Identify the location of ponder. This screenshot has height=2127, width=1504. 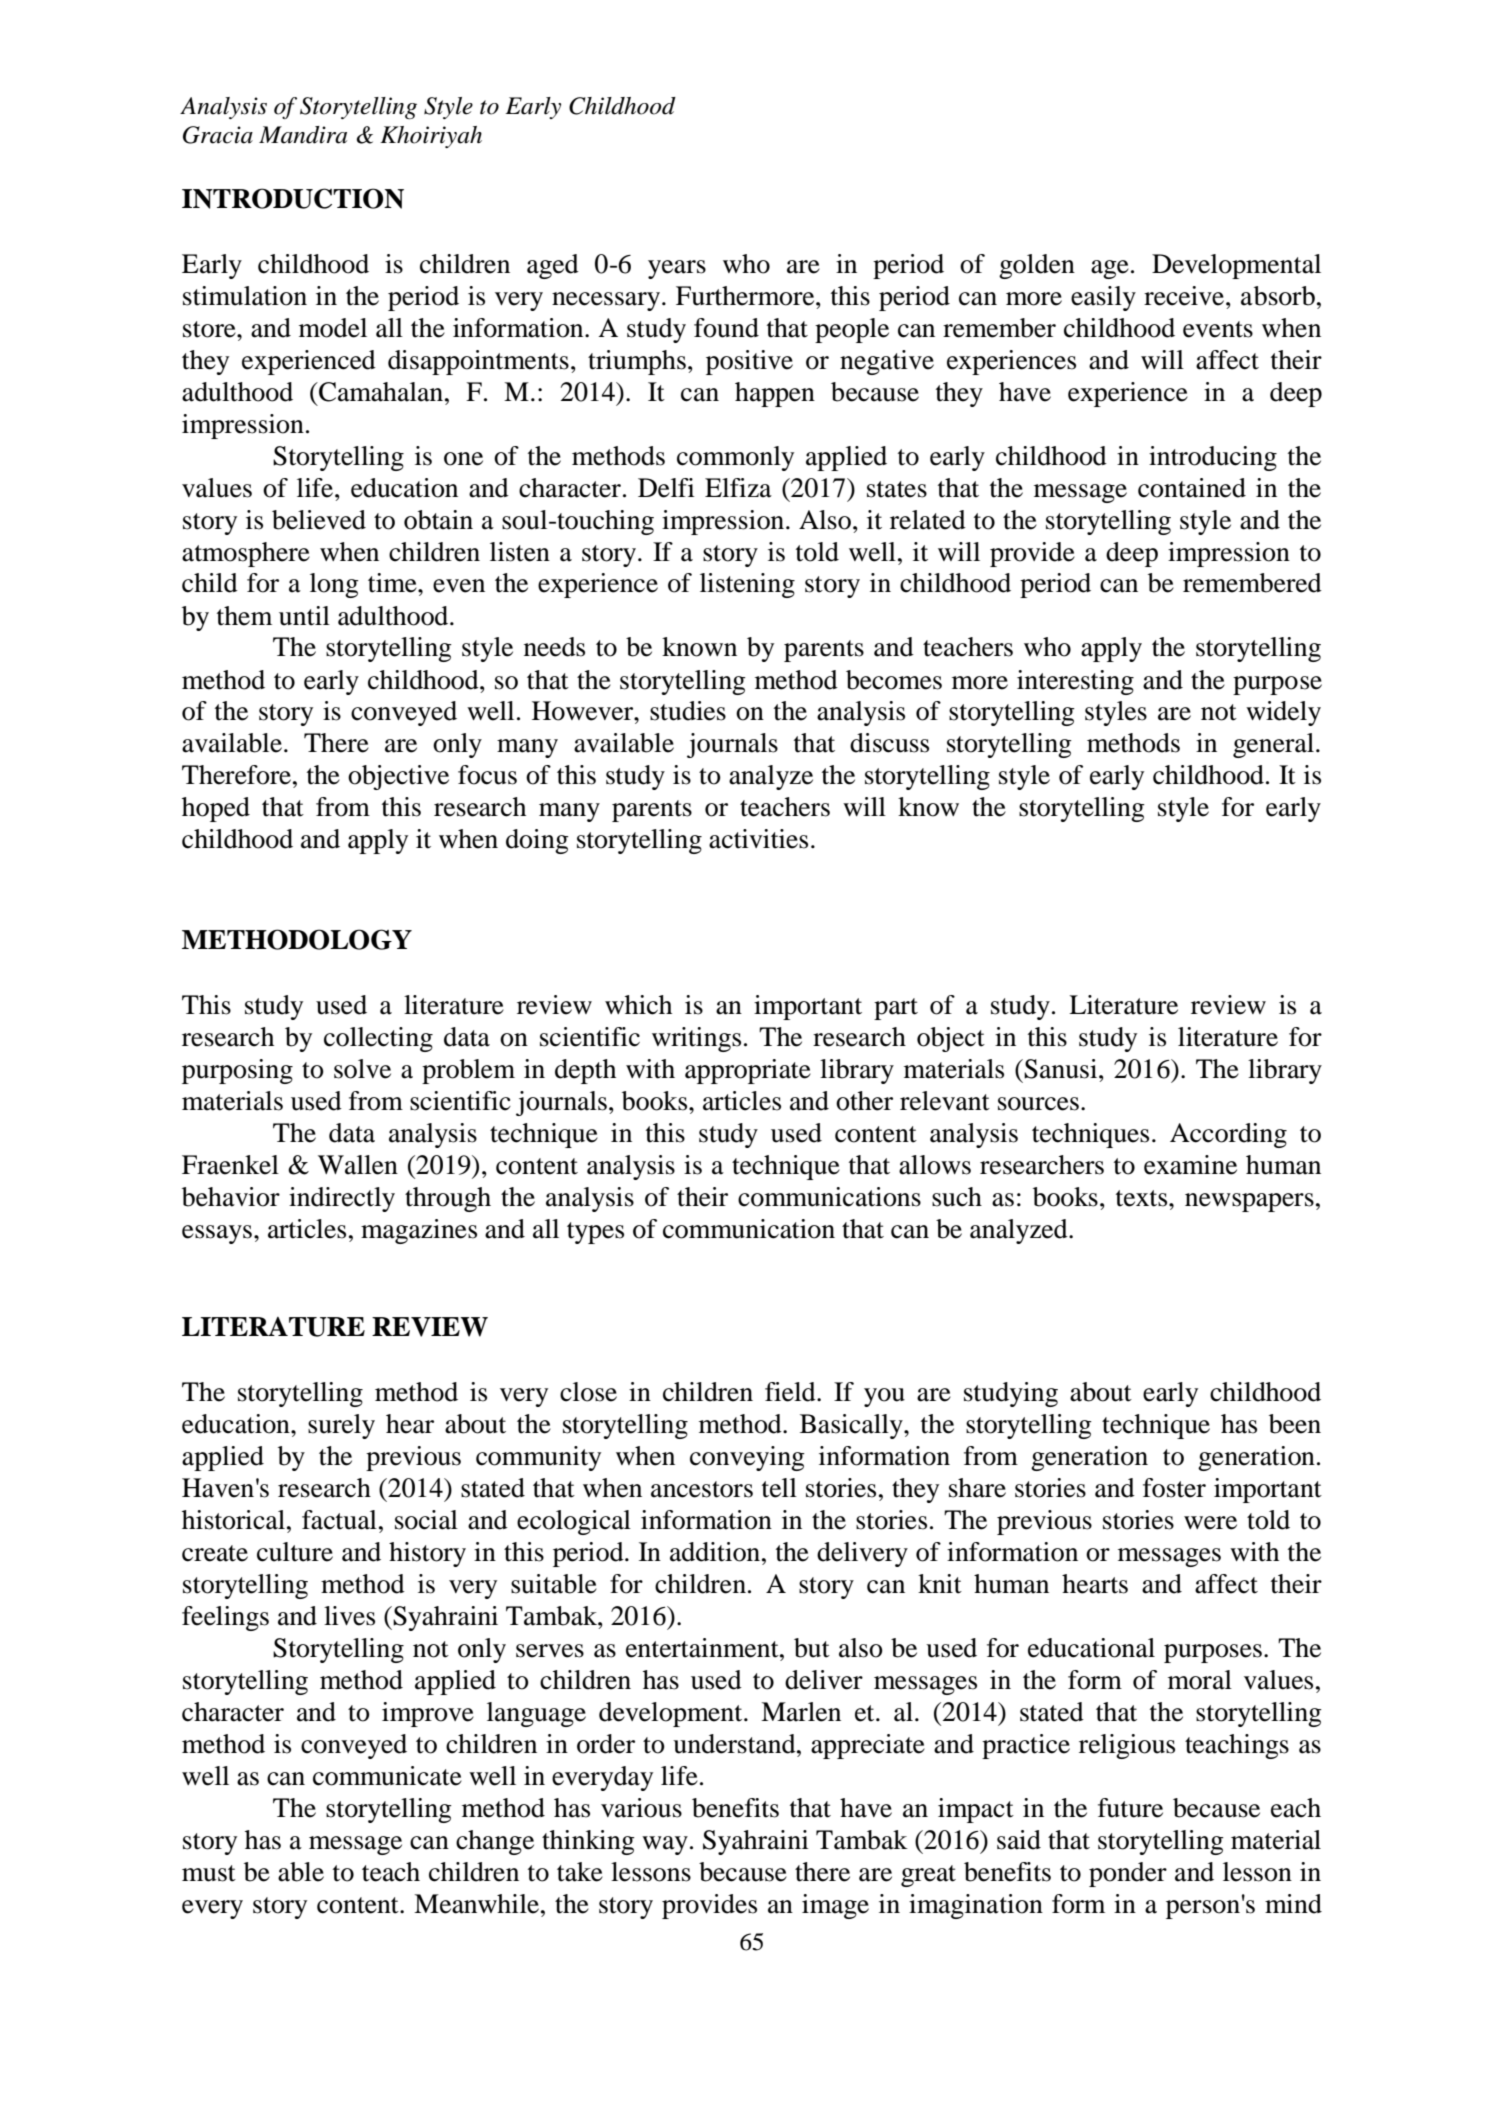
(1128, 1874).
